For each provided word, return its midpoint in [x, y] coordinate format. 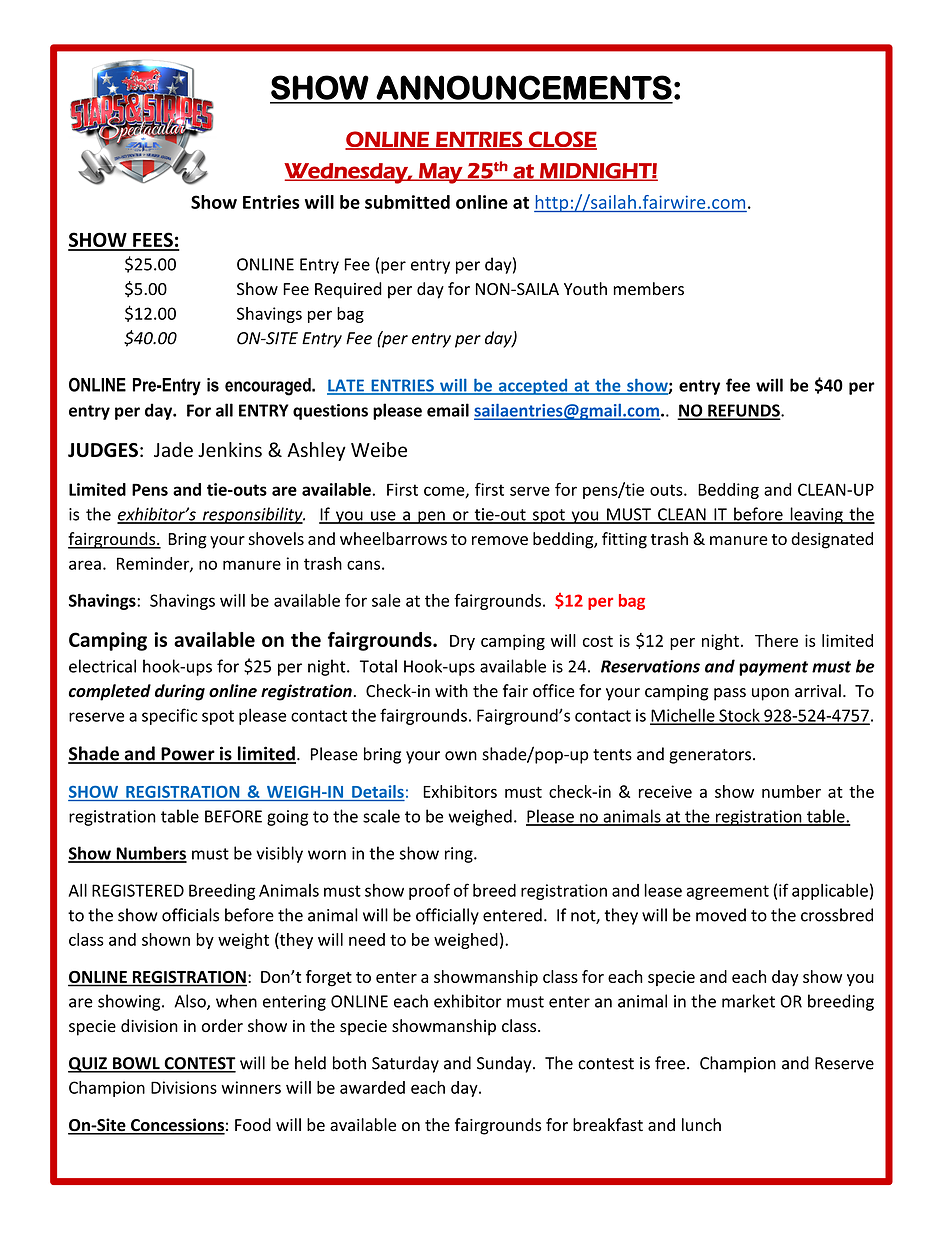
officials [190, 915]
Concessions [177, 1126]
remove [500, 540]
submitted [407, 202]
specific [169, 716]
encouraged [269, 387]
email [448, 410]
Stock [739, 716]
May [441, 173]
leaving [816, 515]
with [451, 690]
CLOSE [562, 140]
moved [721, 915]
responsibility [252, 515]
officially [447, 916]
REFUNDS [744, 411]
